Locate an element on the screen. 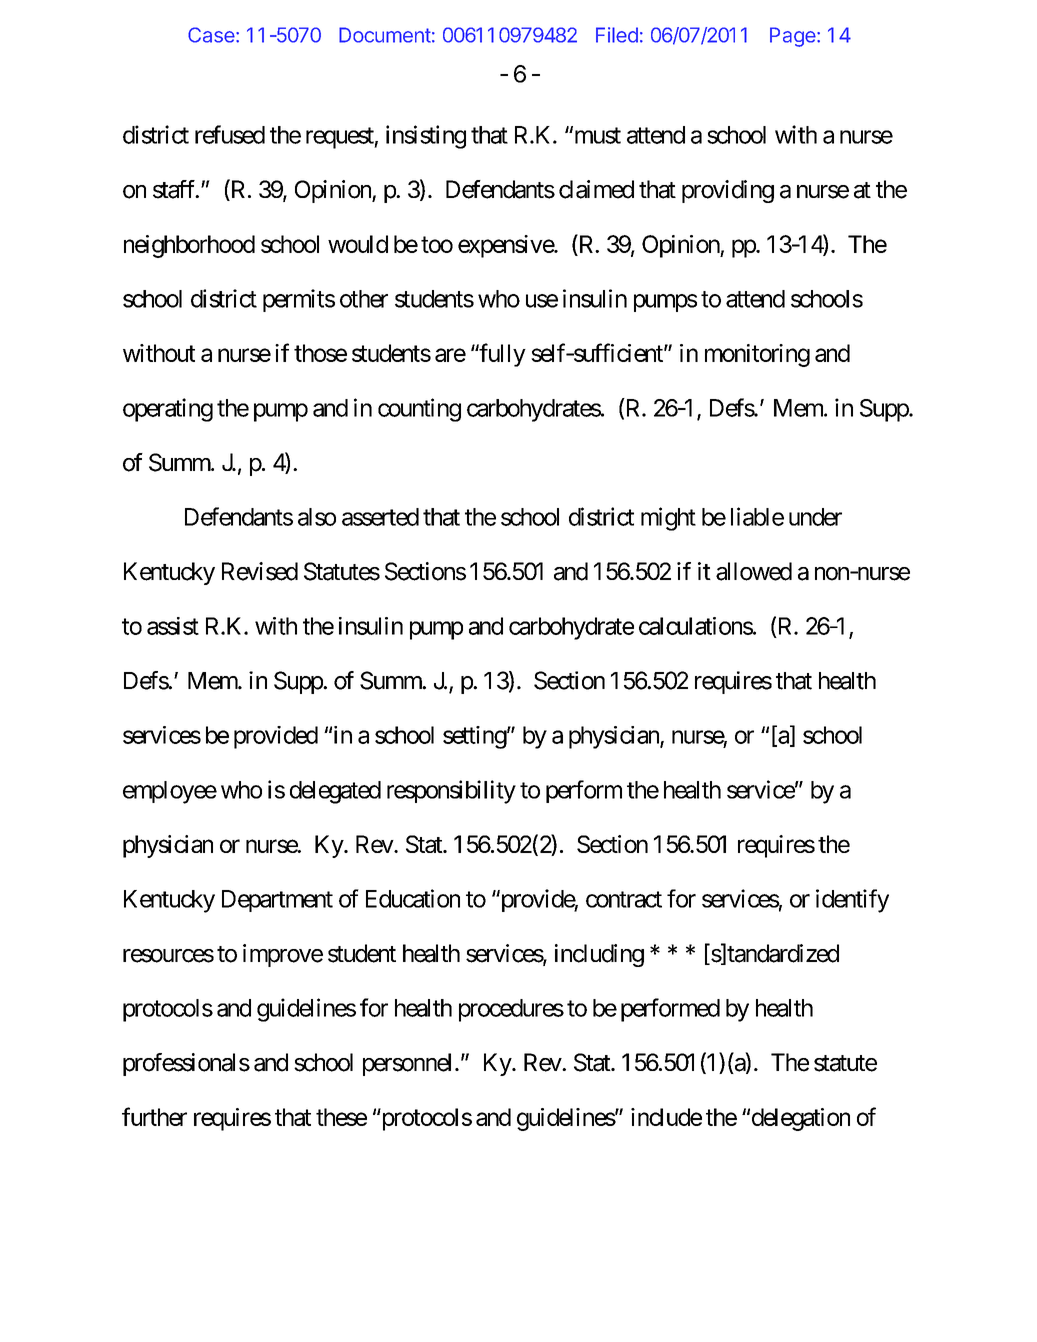 This screenshot has height=1342, width=1037. insisting is located at coordinates (426, 137).
